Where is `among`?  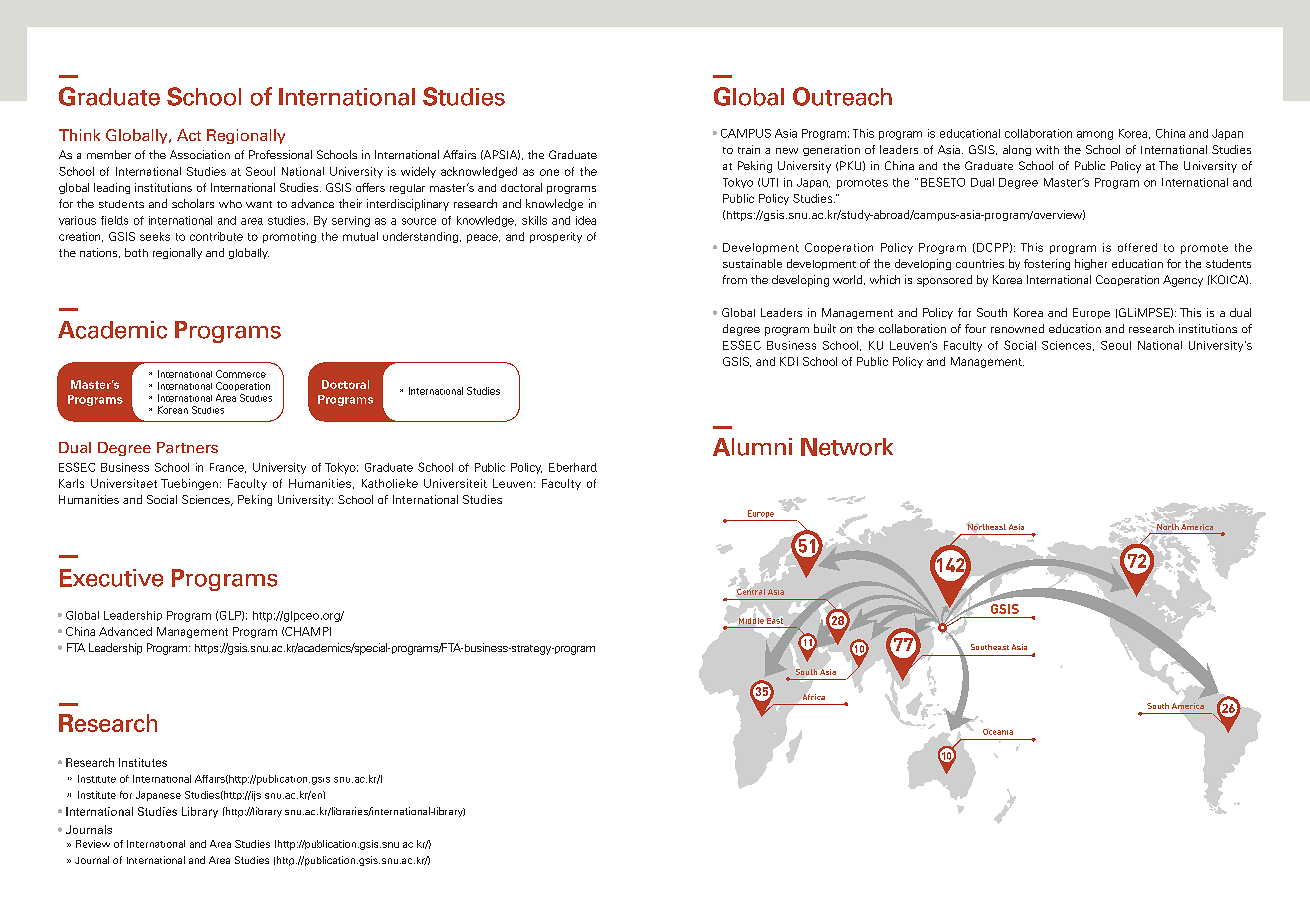
among is located at coordinates (1095, 135).
